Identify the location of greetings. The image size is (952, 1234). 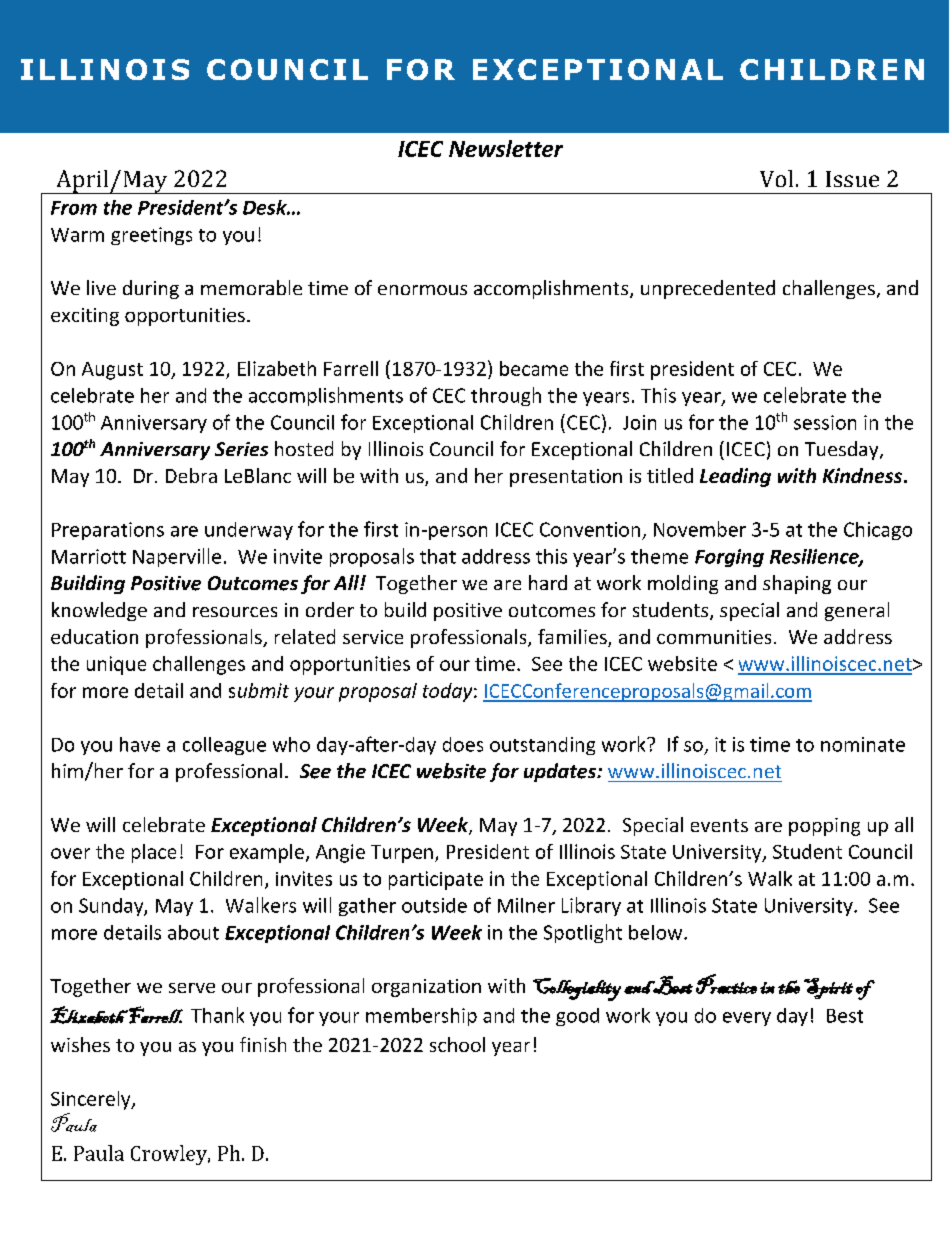
(151, 236).
